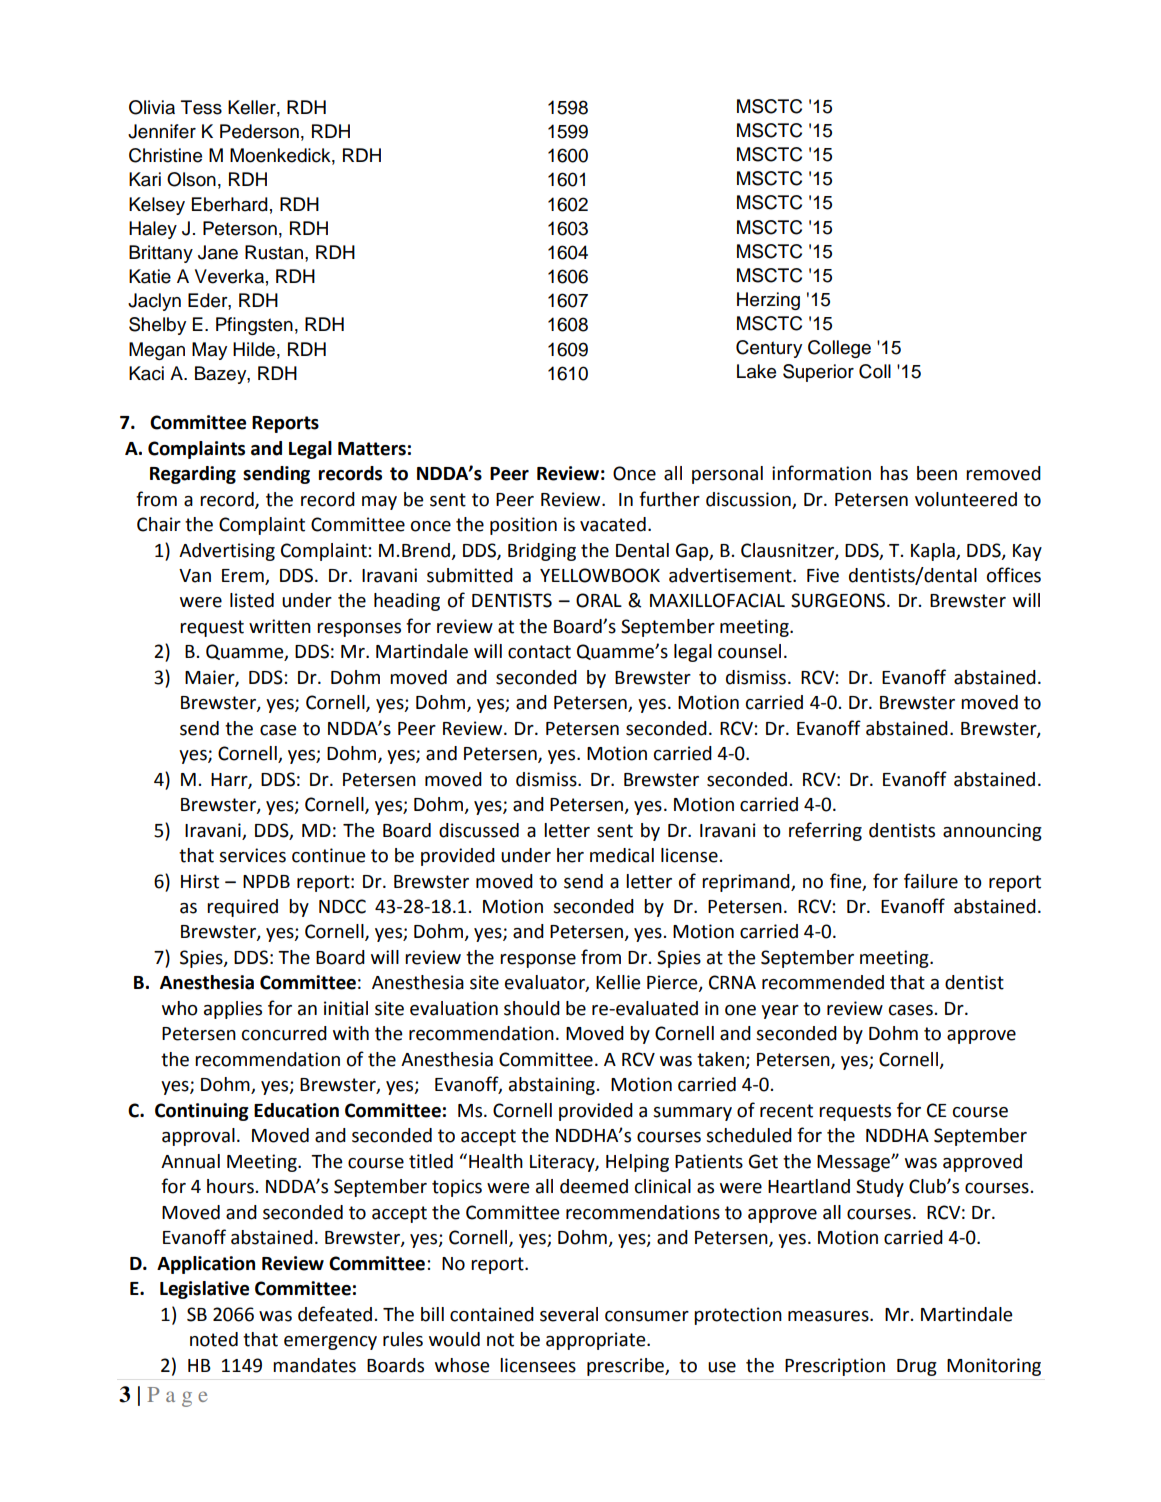 The image size is (1161, 1502). I want to click on announcing, so click(992, 832).
